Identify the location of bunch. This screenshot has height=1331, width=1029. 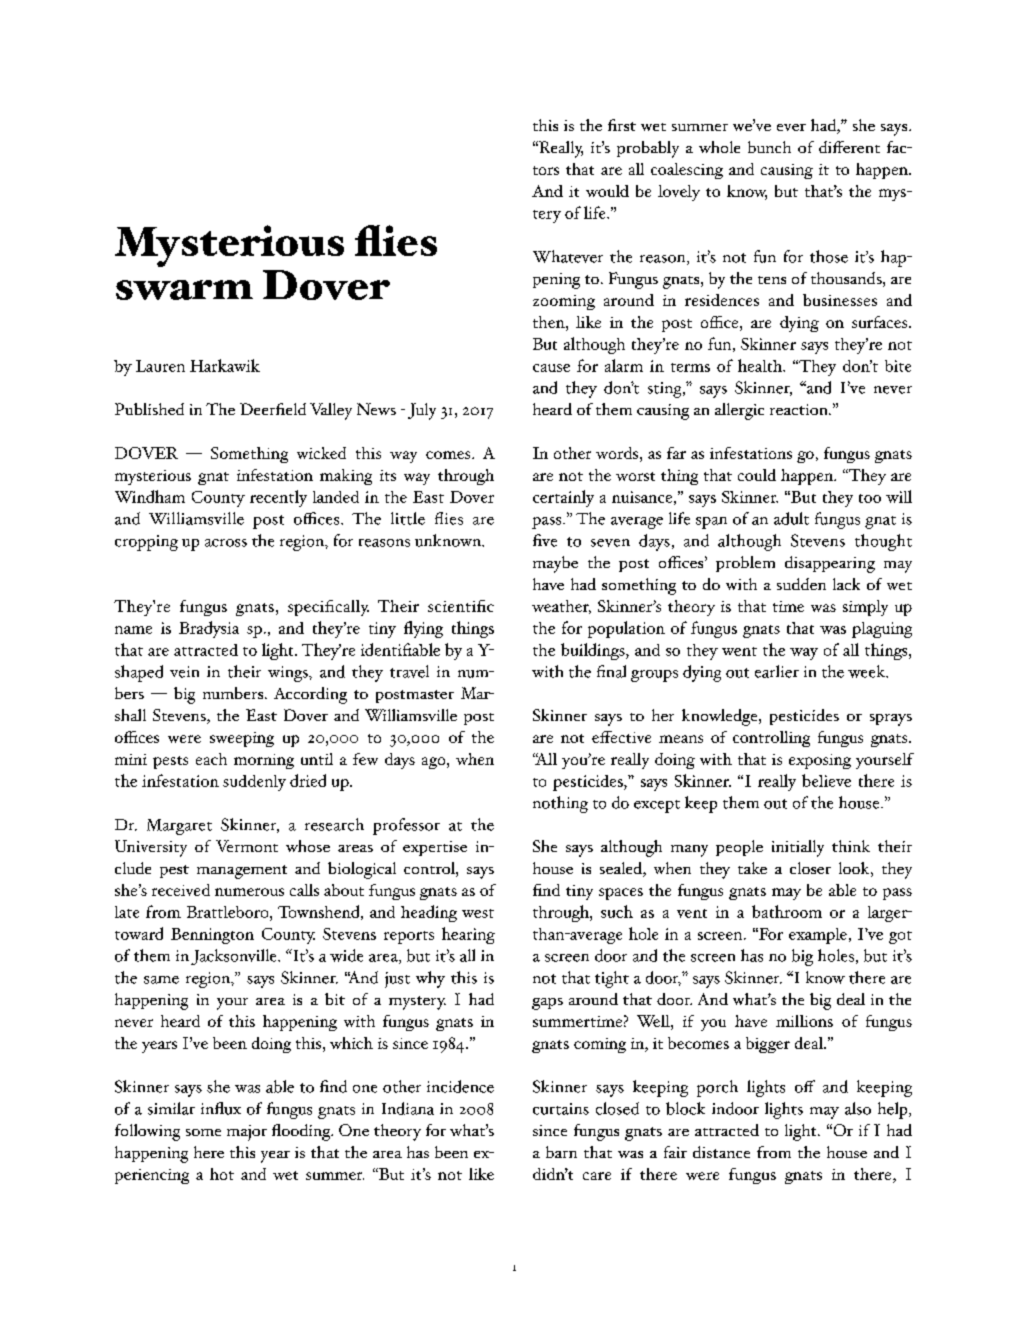
(769, 147).
